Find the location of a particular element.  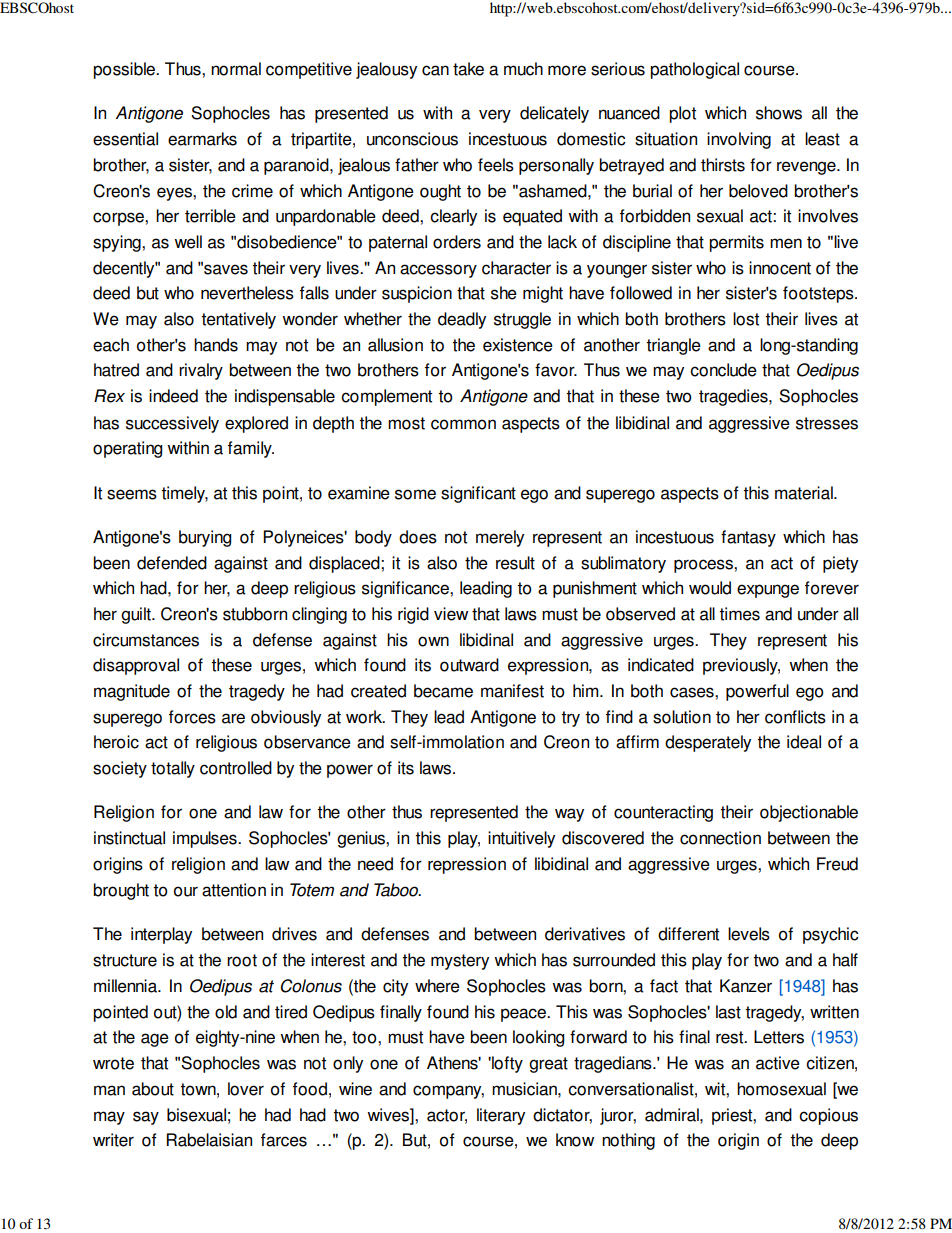

view is located at coordinates (451, 614).
